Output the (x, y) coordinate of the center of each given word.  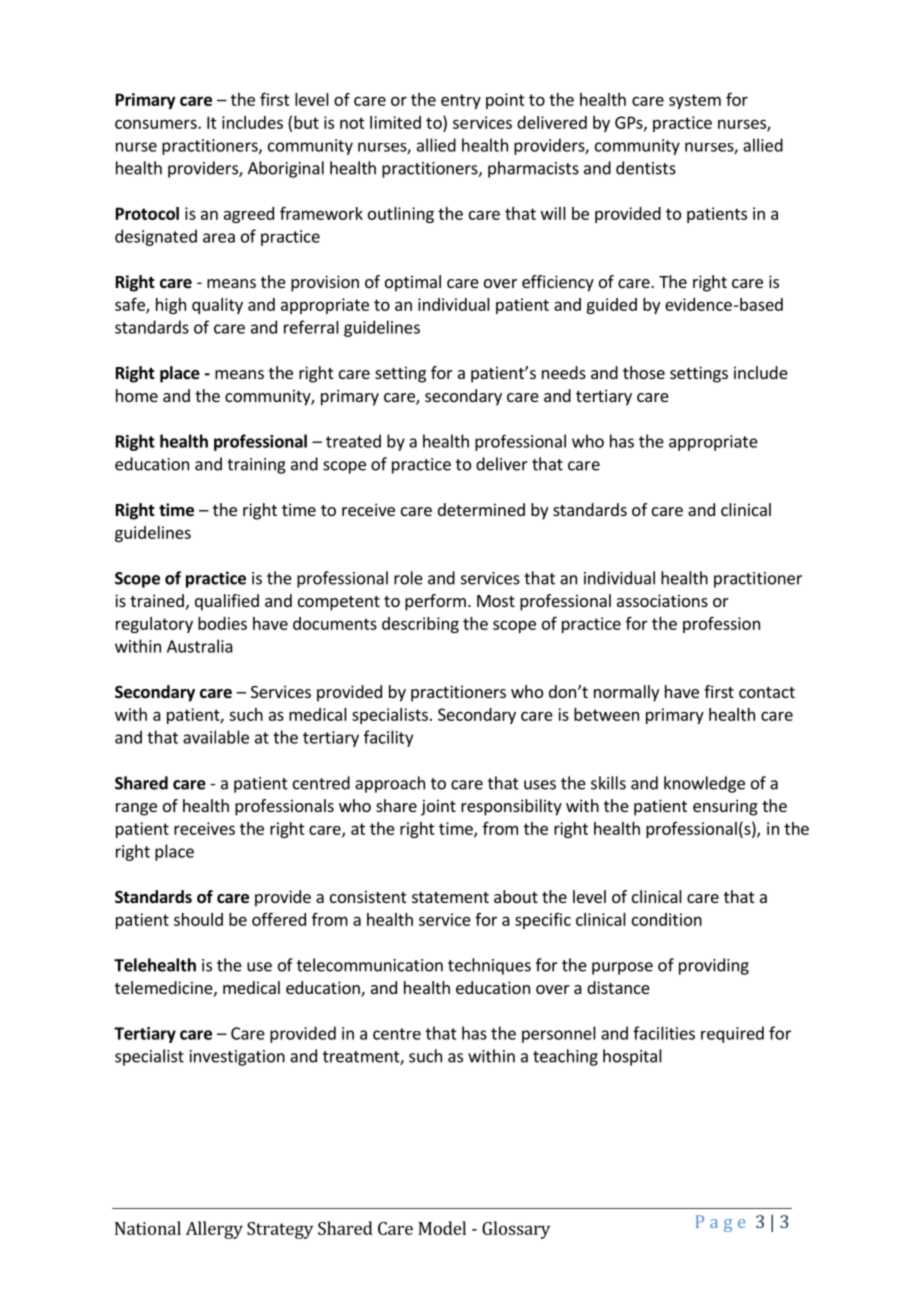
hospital (632, 1057)
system (695, 101)
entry (461, 101)
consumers (157, 124)
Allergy (214, 1230)
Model (442, 1228)
